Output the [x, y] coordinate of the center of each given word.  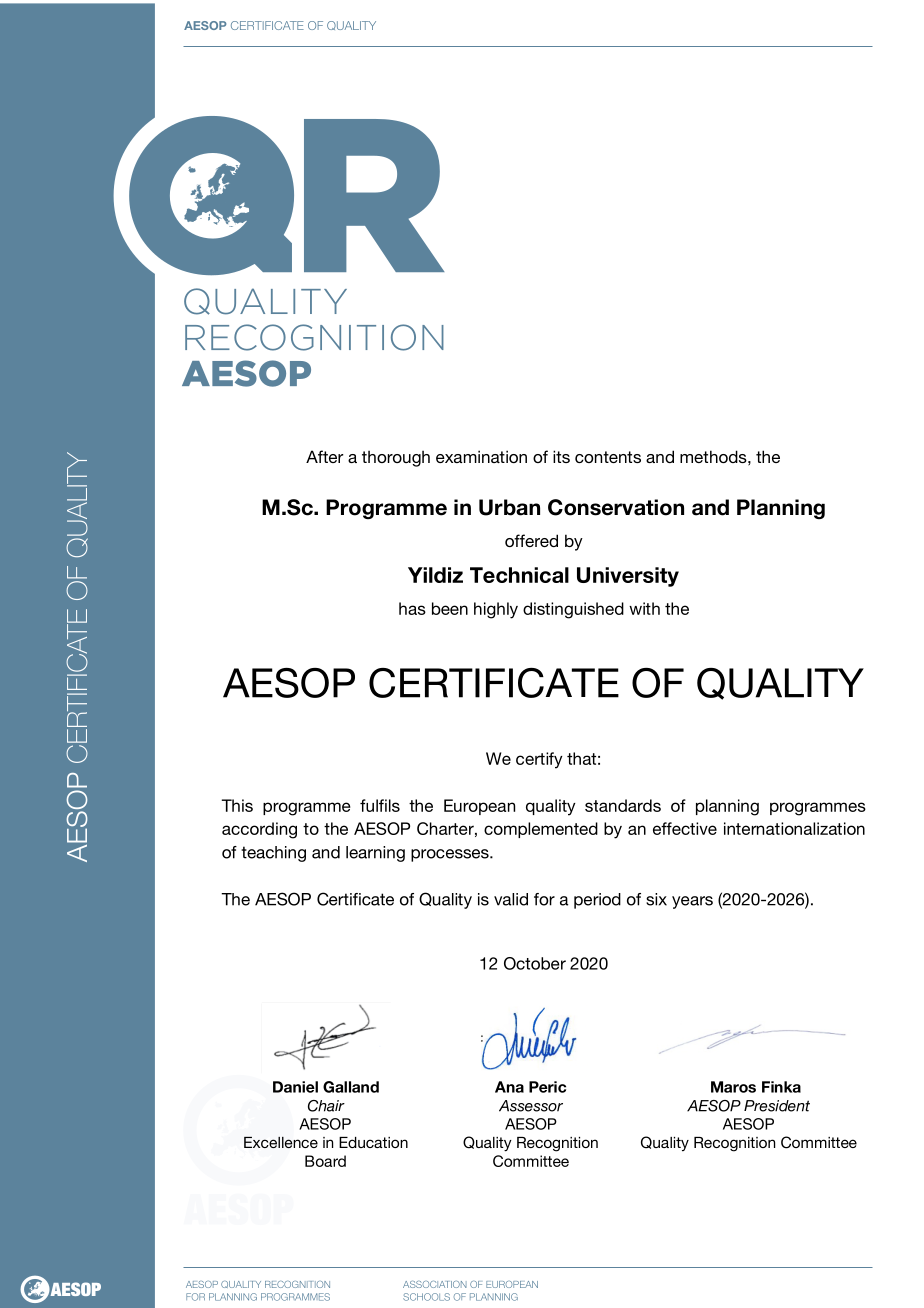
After [325, 456]
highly [496, 610]
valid [511, 899]
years [692, 902]
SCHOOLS [426, 1297]
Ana [509, 1087]
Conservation [616, 507]
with [644, 608]
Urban [509, 507]
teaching [273, 854]
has [412, 608]
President [777, 1106]
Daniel [295, 1087]
